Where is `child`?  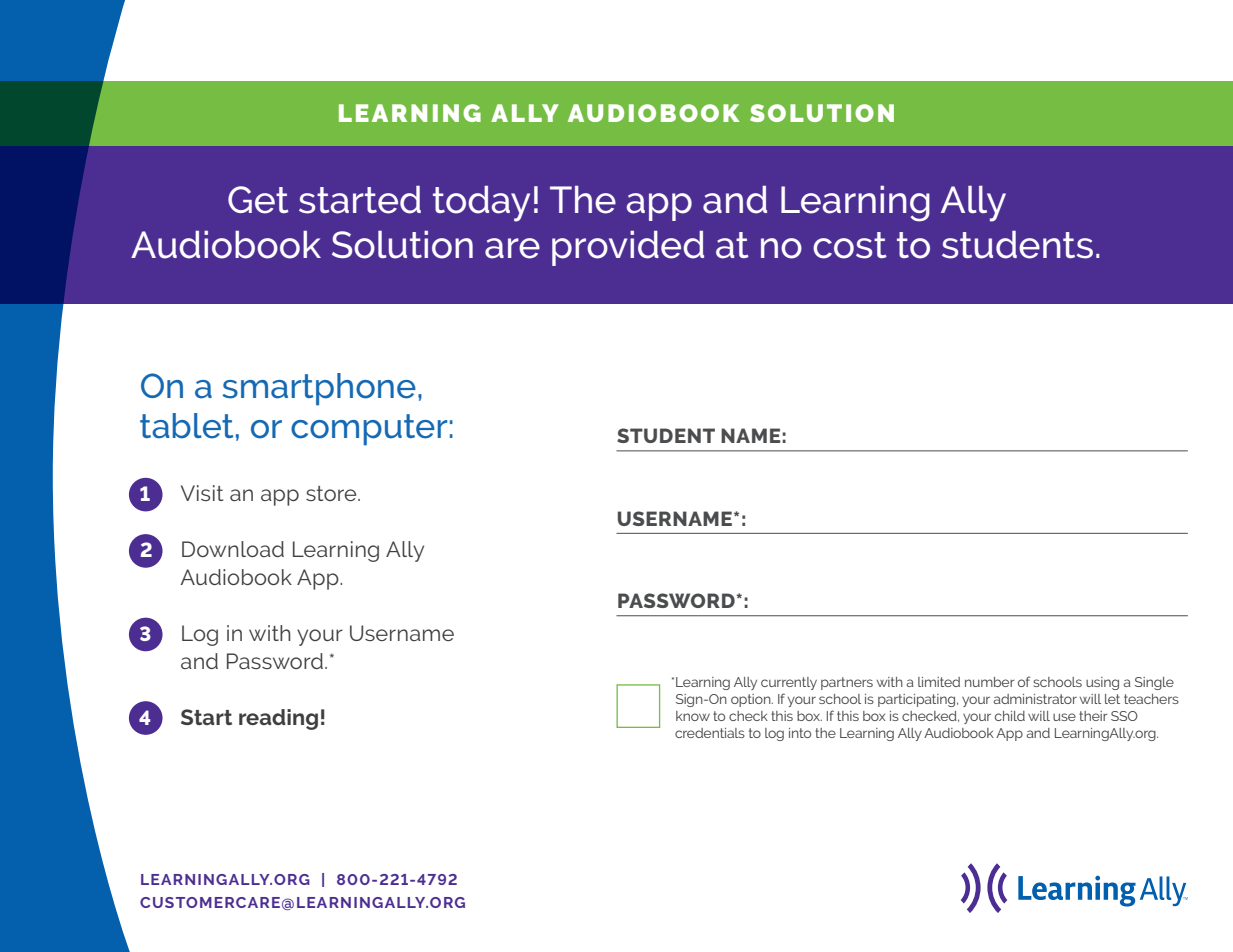
child is located at coordinates (1010, 716).
